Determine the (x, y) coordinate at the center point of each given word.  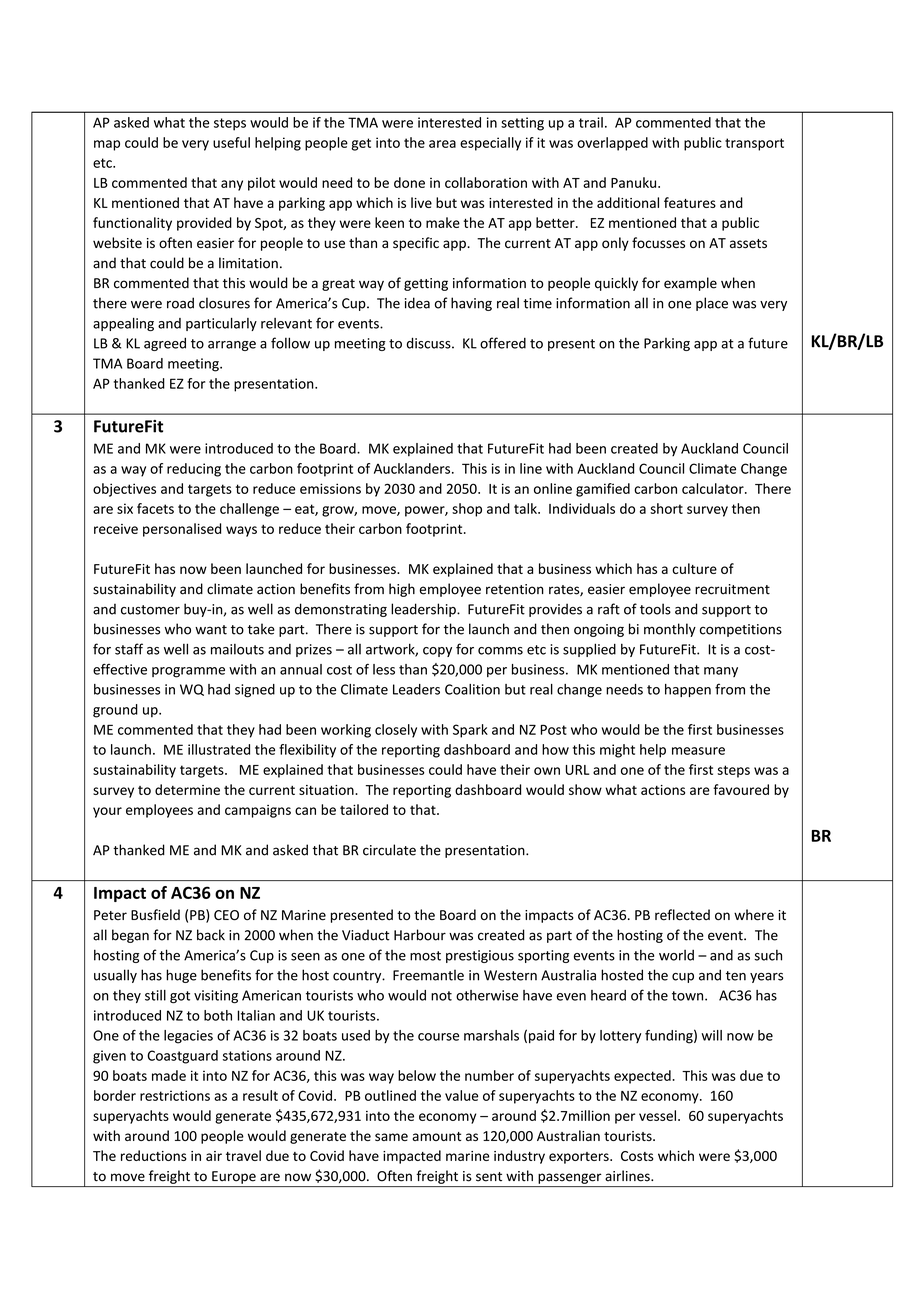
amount (436, 1136)
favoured (741, 789)
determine (187, 789)
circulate (389, 850)
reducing (194, 470)
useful (231, 142)
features (690, 202)
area (442, 144)
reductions (154, 1155)
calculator (714, 488)
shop (467, 510)
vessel (657, 1115)
